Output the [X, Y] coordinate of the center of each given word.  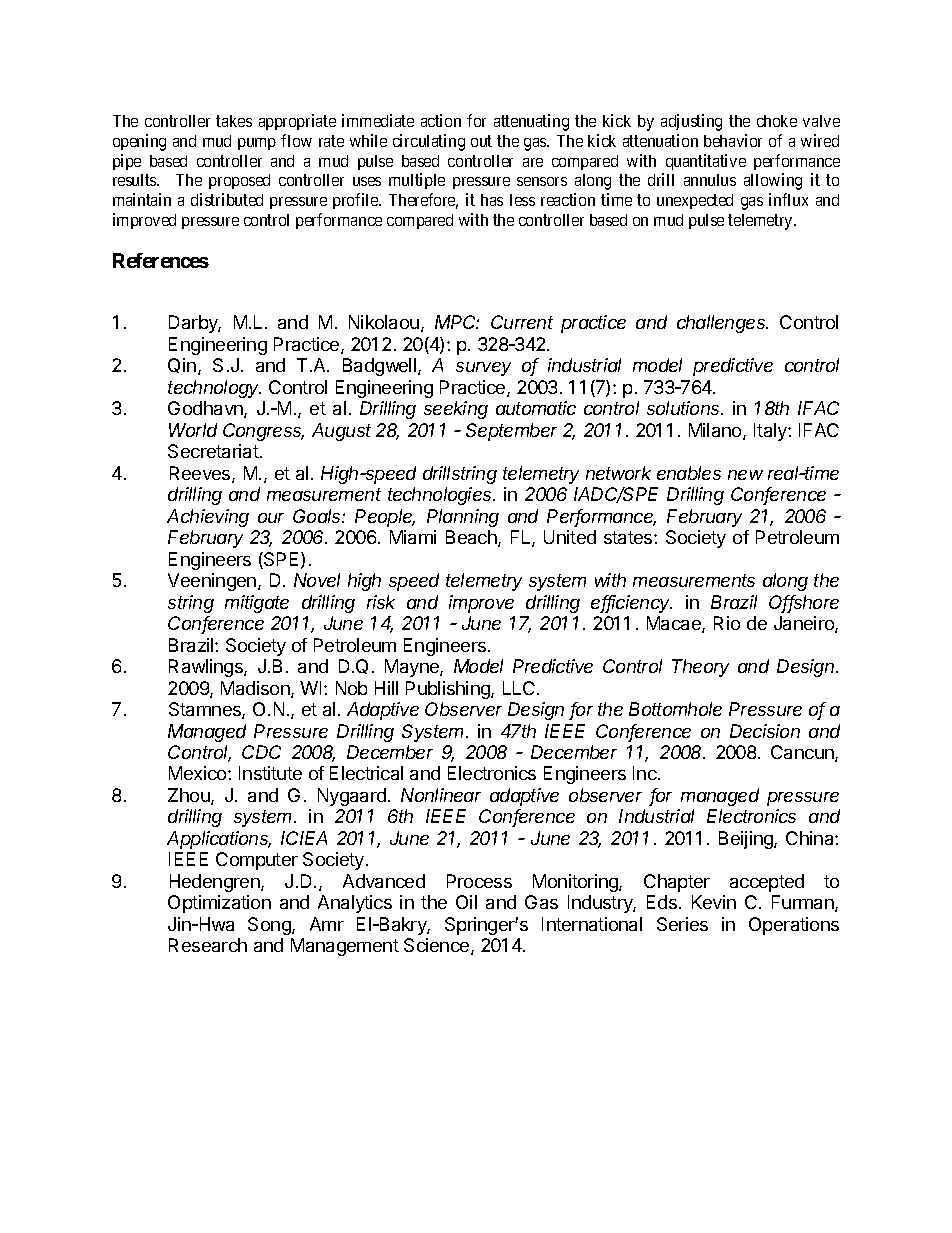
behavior [733, 140]
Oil [466, 902]
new [745, 475]
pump [257, 144]
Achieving [208, 518]
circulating [429, 142]
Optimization [219, 904]
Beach [472, 538]
